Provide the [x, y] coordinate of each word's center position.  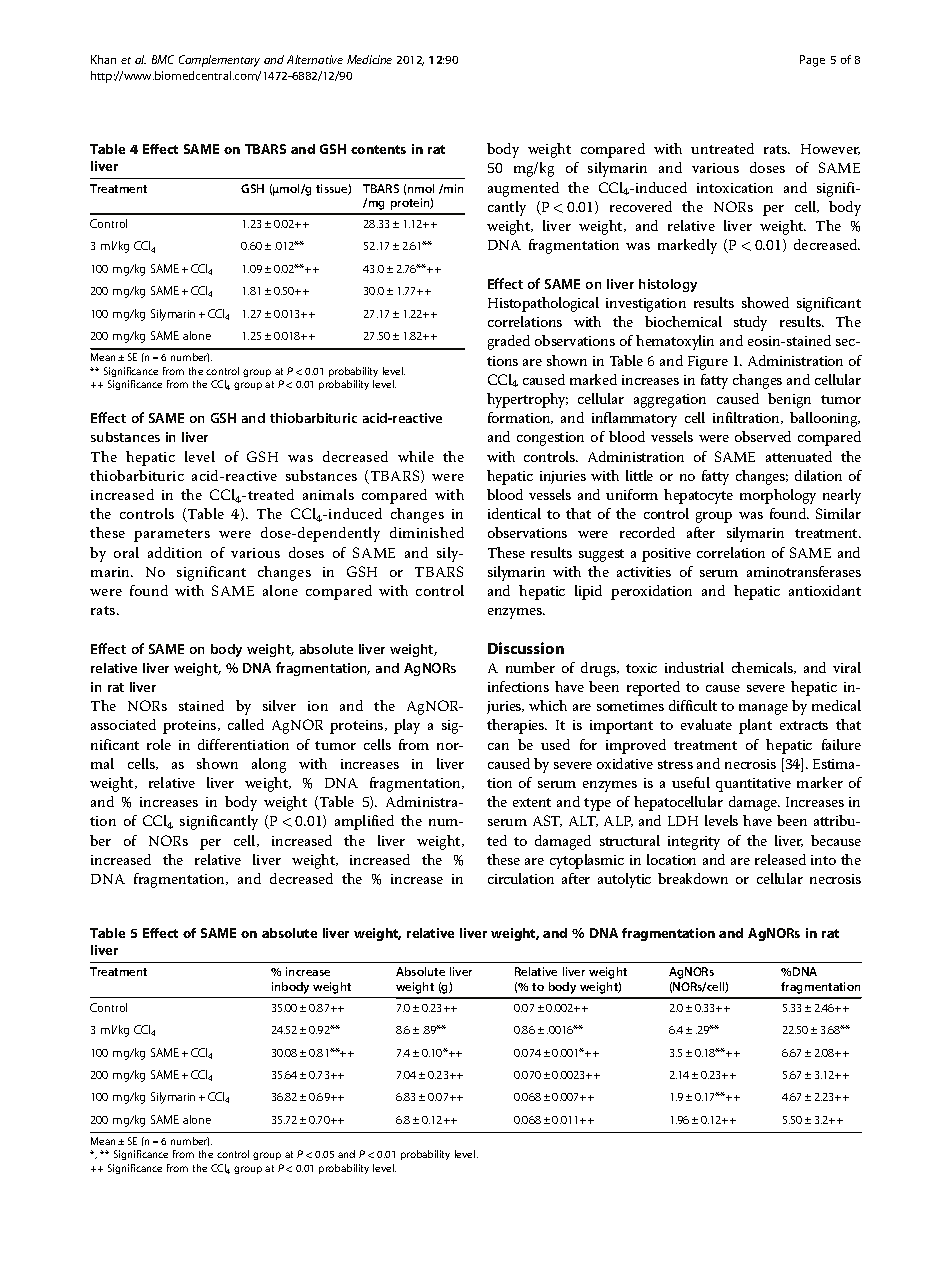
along [269, 765]
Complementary [219, 61]
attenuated [799, 456]
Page [812, 61]
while [416, 456]
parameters [172, 535]
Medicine [369, 59]
